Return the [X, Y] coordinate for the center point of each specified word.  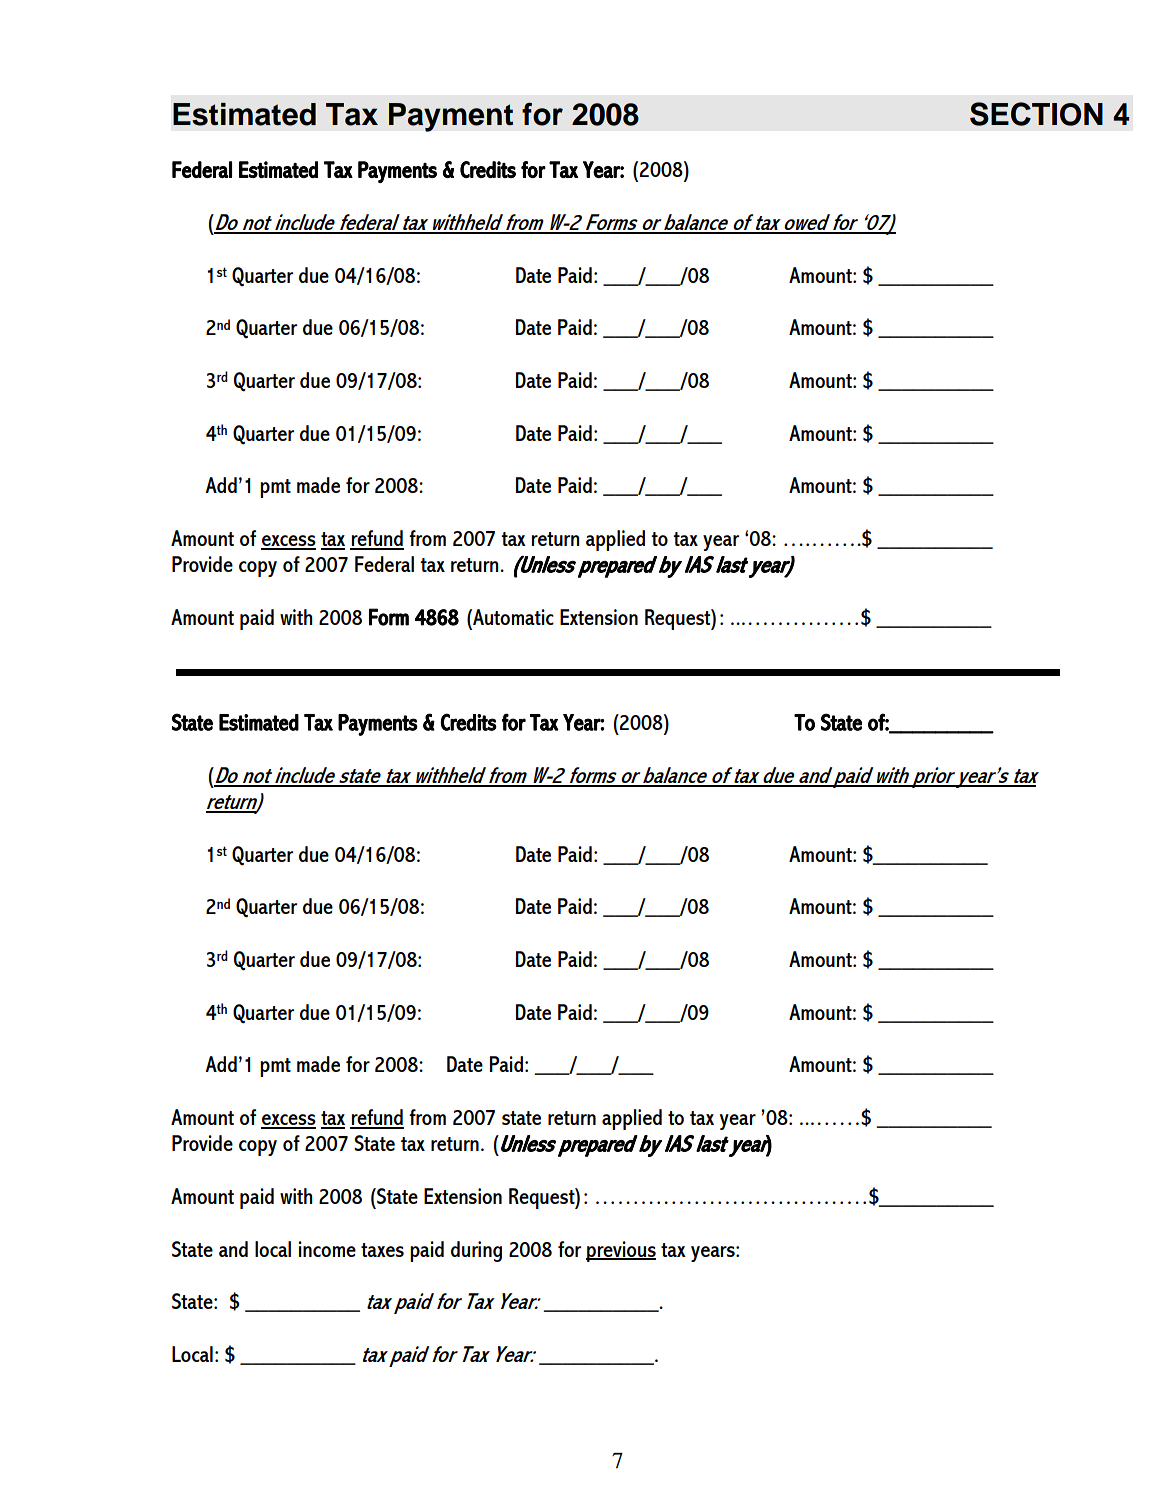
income [327, 1249]
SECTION [1036, 114]
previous [621, 1251]
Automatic [512, 617]
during [476, 1251]
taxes [382, 1250]
